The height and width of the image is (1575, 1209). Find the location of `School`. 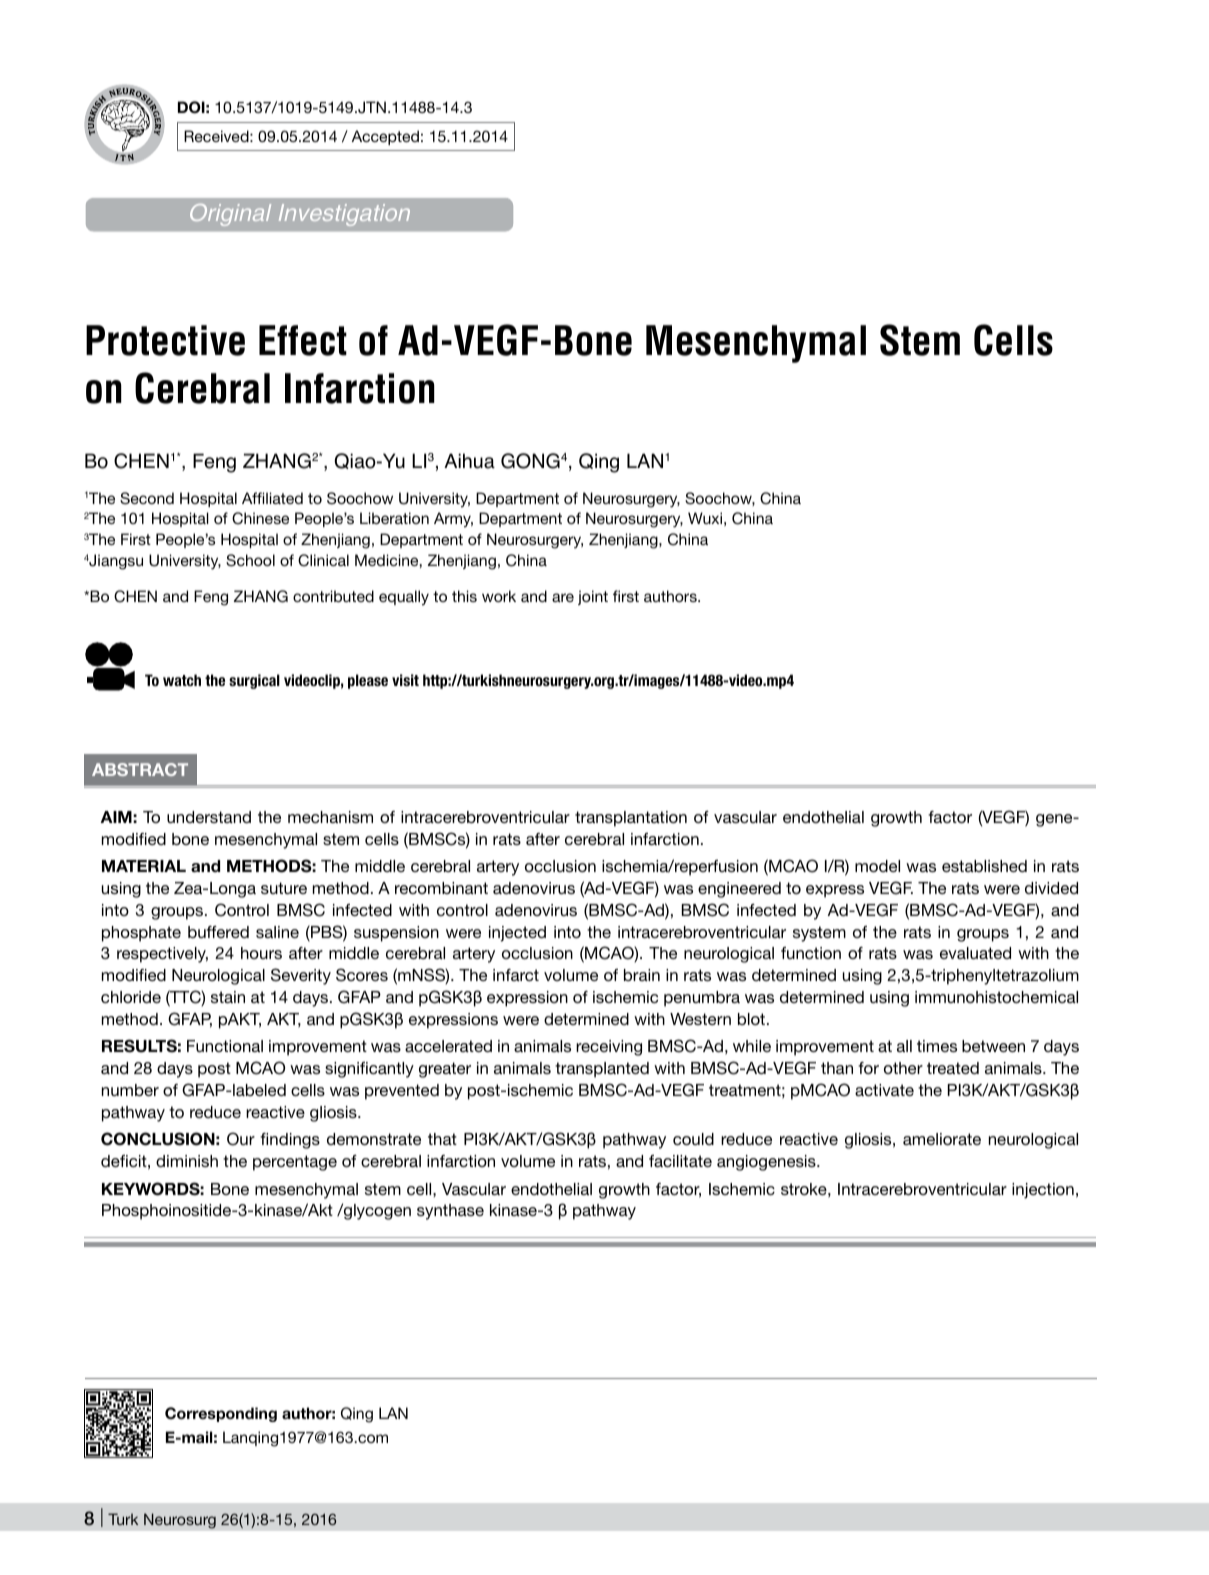

School is located at coordinates (250, 560).
